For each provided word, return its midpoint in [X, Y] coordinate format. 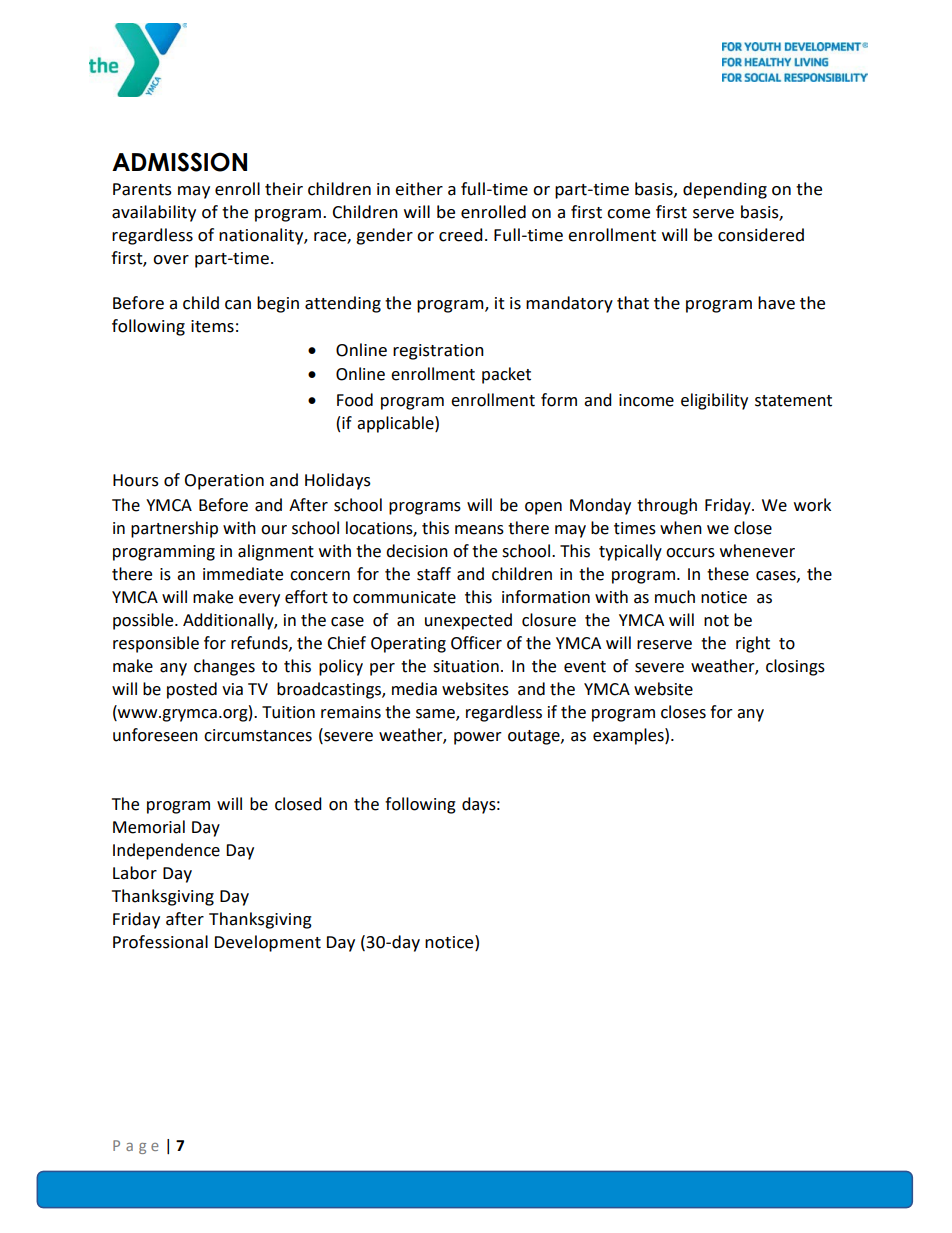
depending [725, 190]
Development [268, 943]
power [478, 738]
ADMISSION [179, 162]
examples [629, 736]
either [419, 189]
